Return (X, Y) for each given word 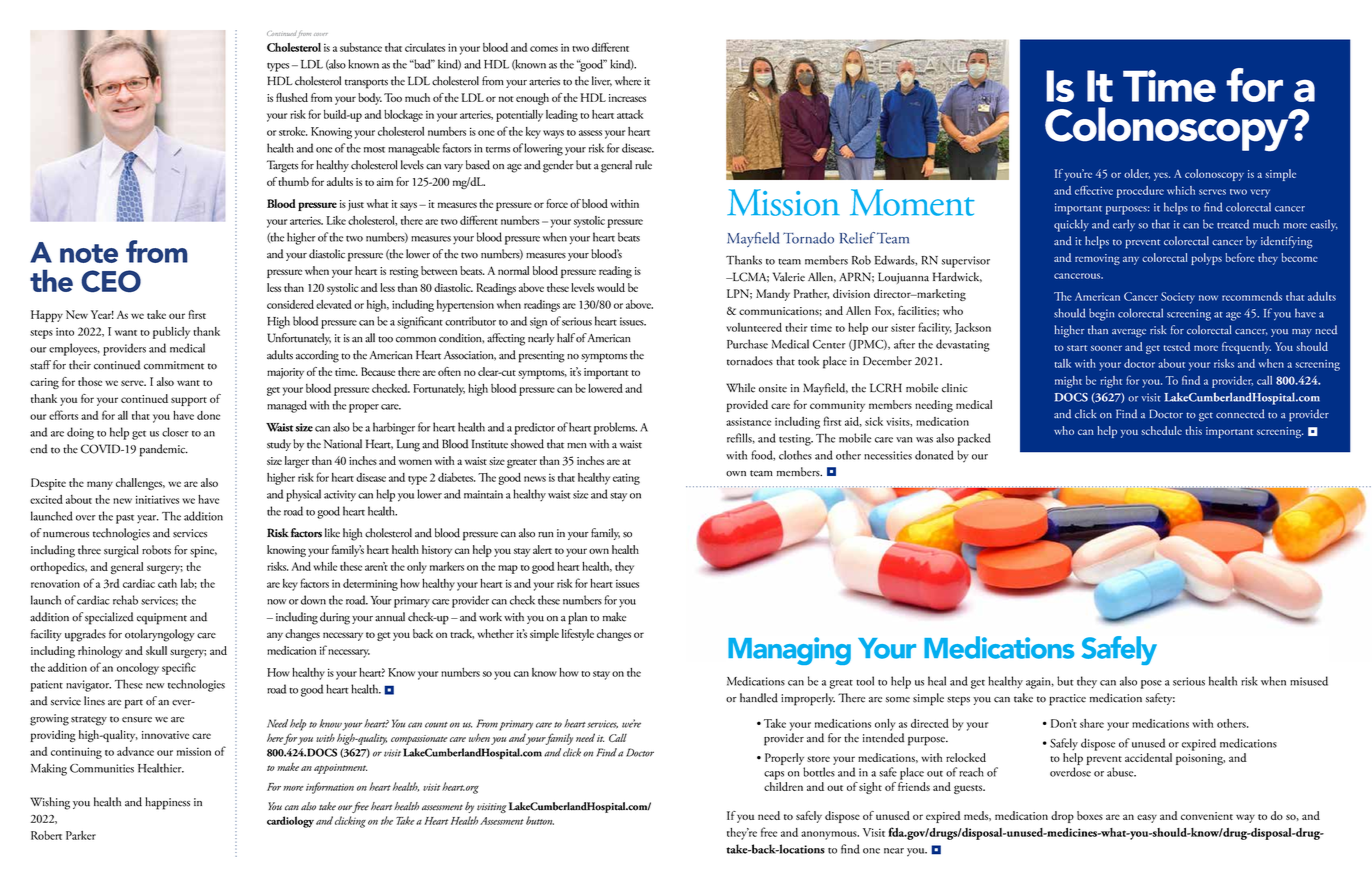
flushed (292, 97)
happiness (167, 803)
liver (602, 81)
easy (1147, 818)
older (1137, 174)
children (783, 786)
